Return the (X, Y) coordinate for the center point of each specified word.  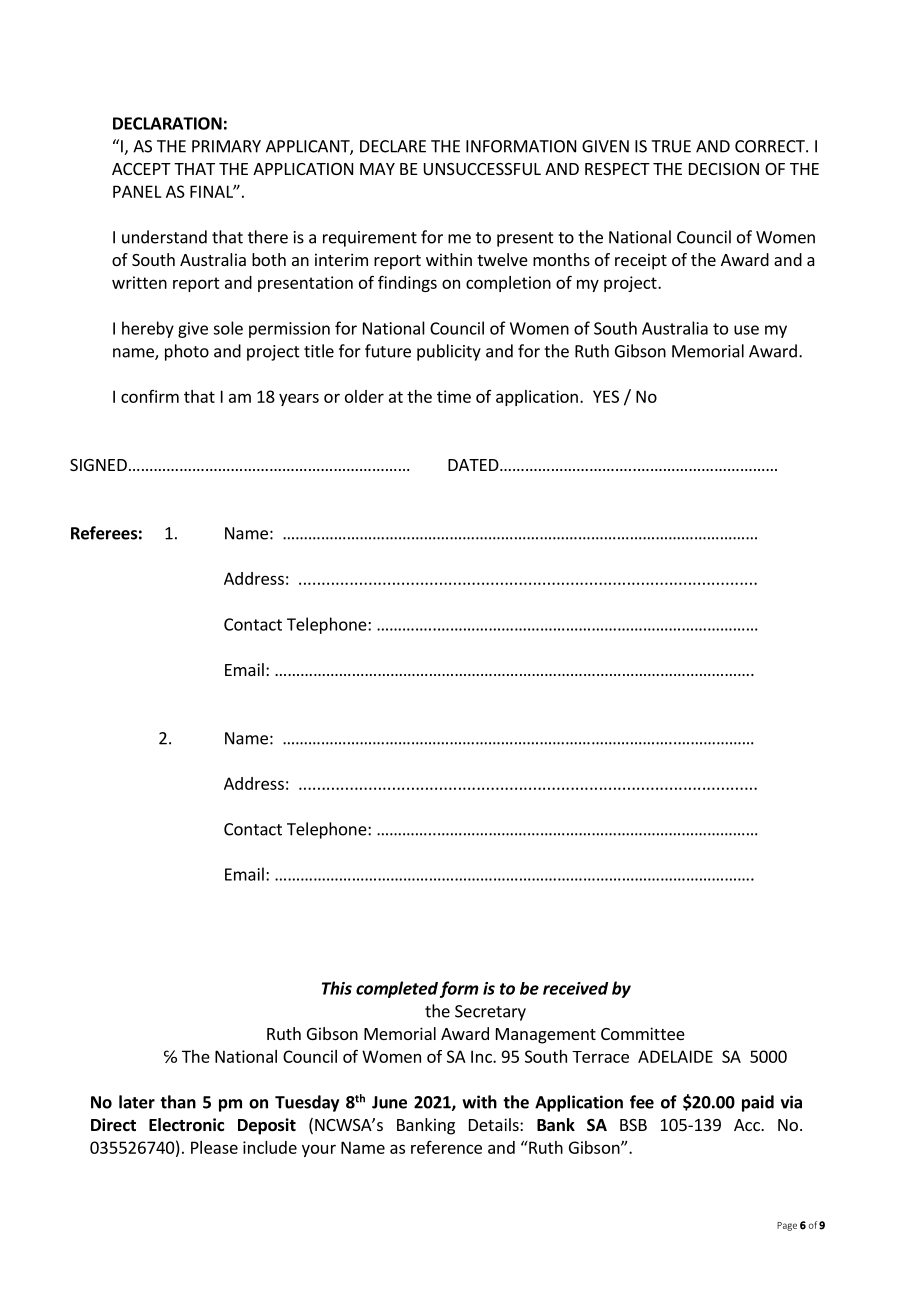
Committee (643, 1033)
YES (606, 396)
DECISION (724, 169)
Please (214, 1147)
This (337, 988)
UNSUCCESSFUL (482, 169)
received (575, 988)
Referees (104, 533)
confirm (150, 396)
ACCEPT (141, 169)
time (454, 396)
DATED (474, 465)
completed (397, 989)
